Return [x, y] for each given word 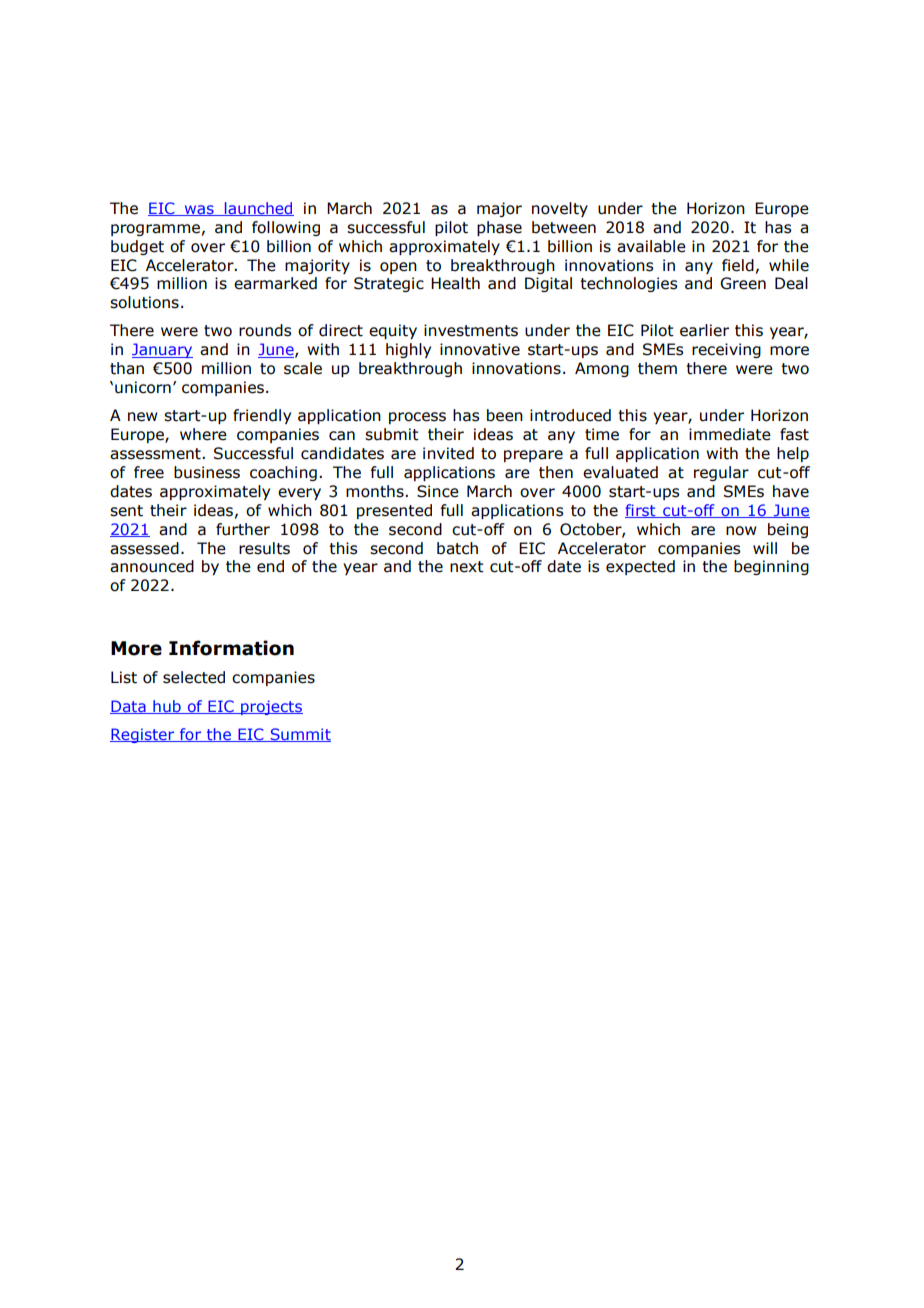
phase [499, 228]
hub [167, 707]
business [207, 472]
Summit [299, 735]
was [199, 210]
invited [448, 453]
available [651, 246]
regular [721, 473]
